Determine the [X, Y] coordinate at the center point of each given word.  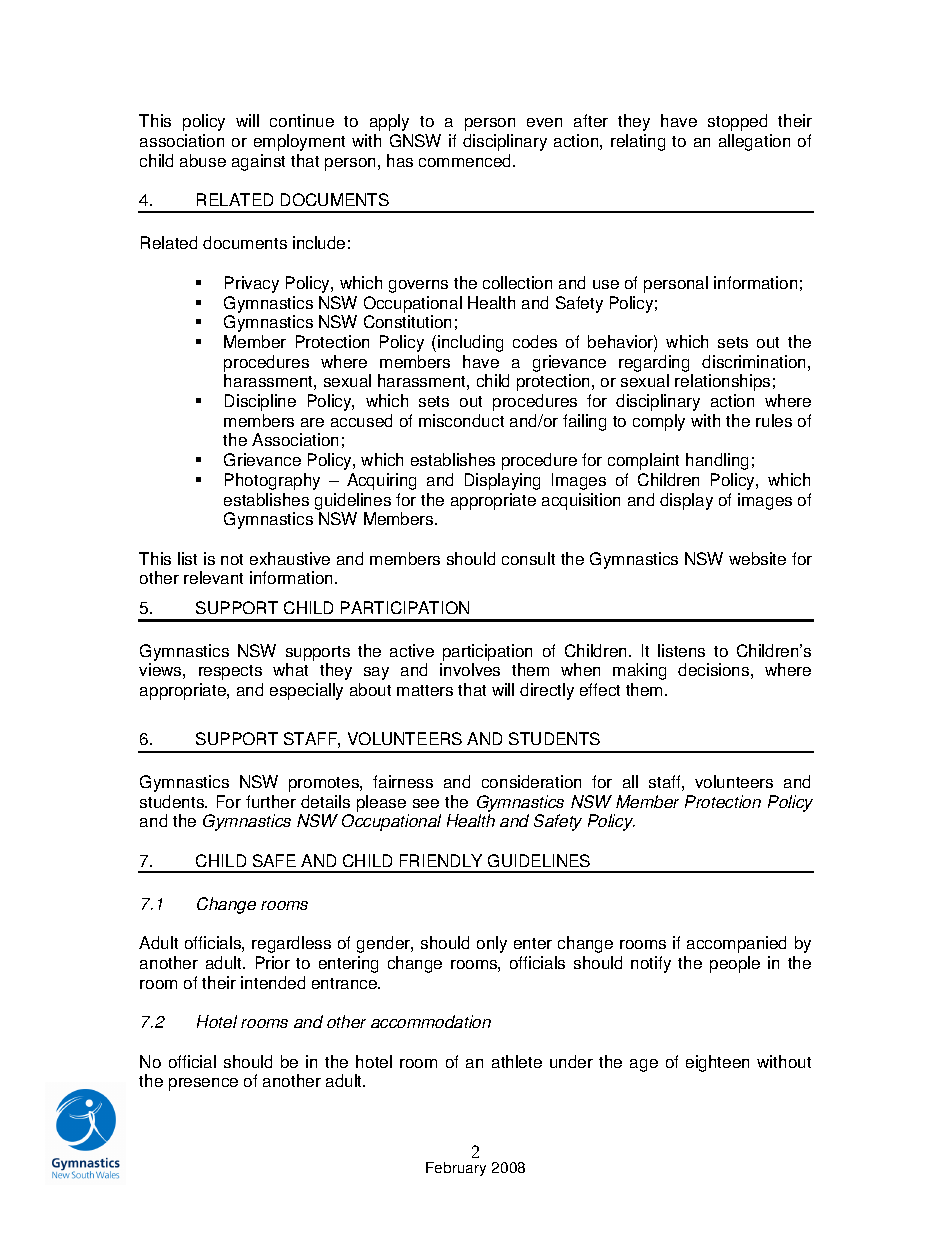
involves [470, 669]
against [258, 162]
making [639, 671]
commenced [466, 160]
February [456, 1169]
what [290, 669]
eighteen [717, 1063]
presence [203, 1084]
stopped [737, 122]
